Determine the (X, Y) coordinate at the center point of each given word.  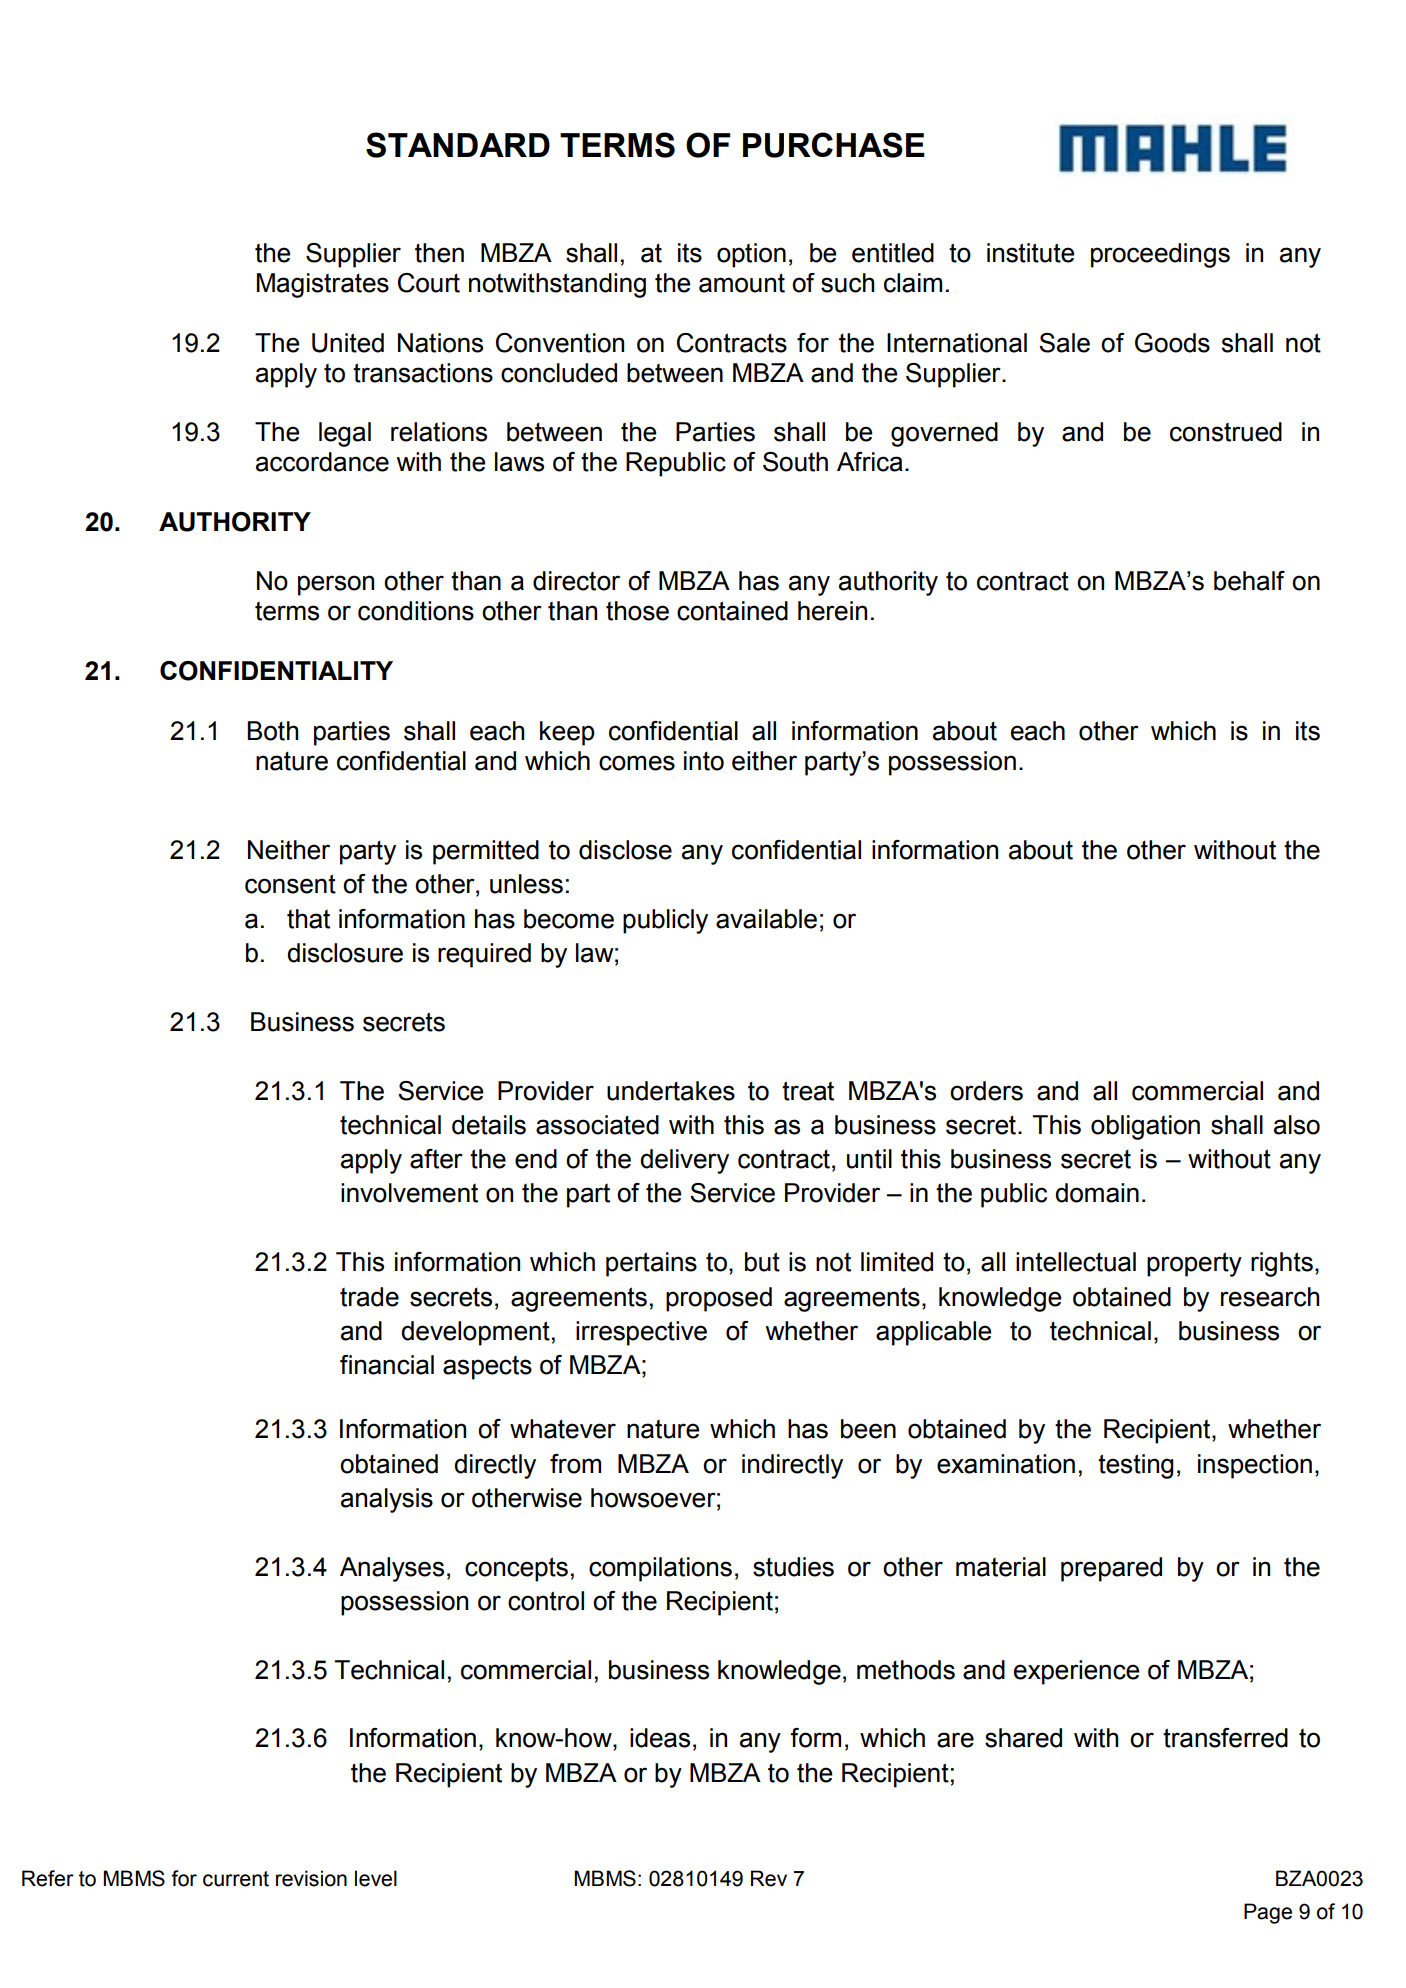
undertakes (671, 1091)
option (751, 255)
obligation (1145, 1127)
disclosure (345, 953)
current (236, 1879)
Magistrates (323, 285)
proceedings (1160, 255)
